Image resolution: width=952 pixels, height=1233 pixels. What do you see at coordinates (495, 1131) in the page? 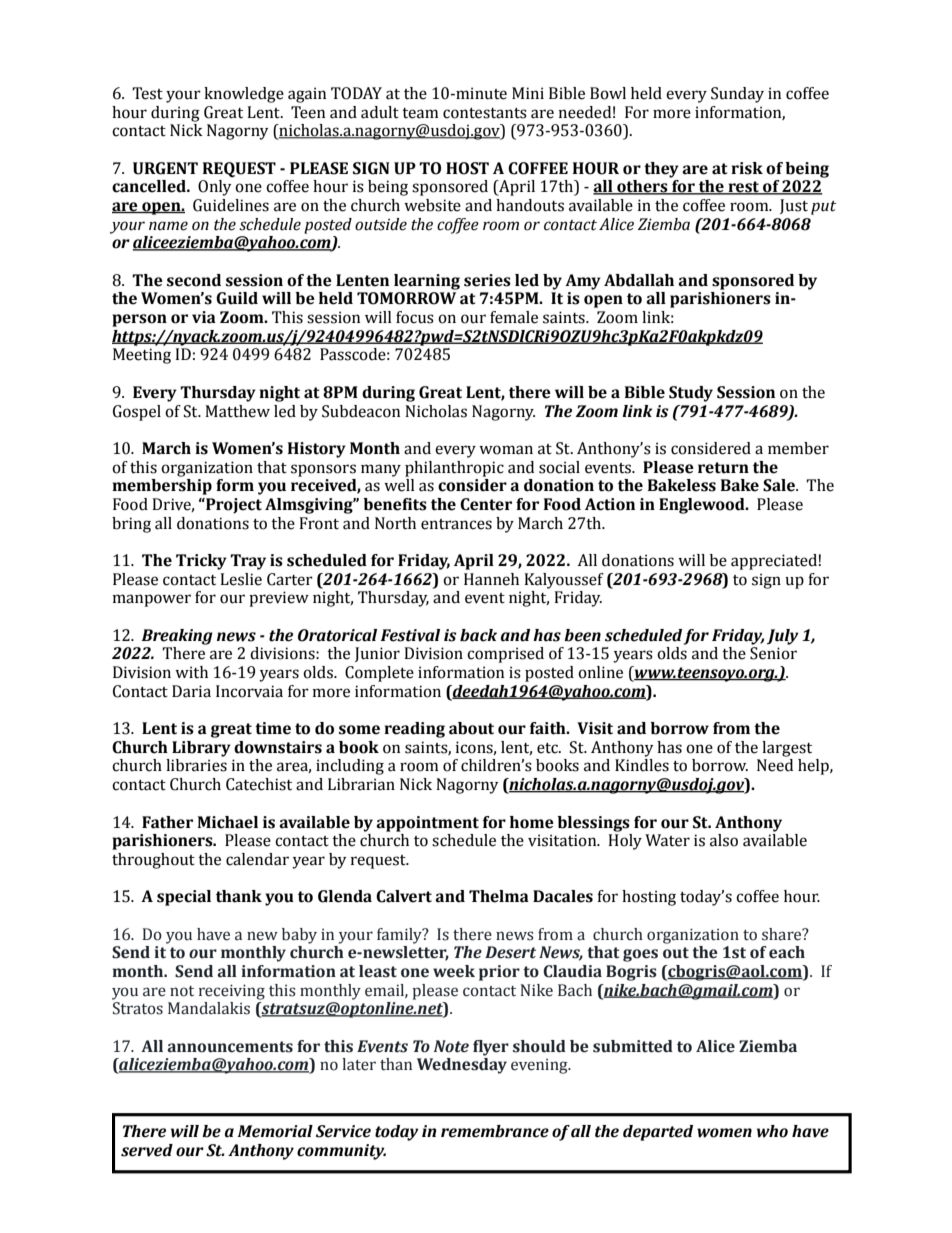
I see `remembrance` at bounding box center [495, 1131].
